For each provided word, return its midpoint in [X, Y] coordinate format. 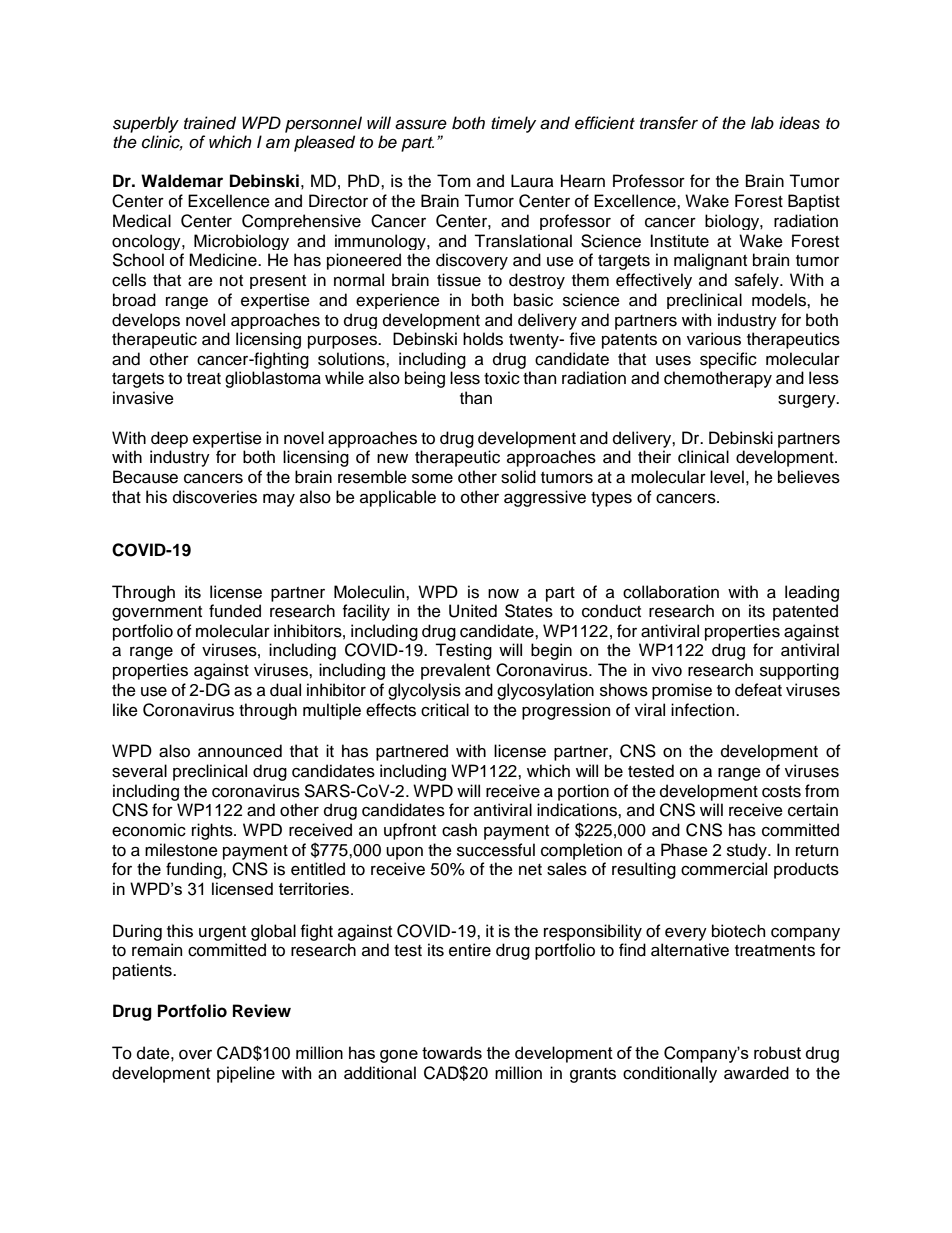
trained [210, 123]
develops [146, 321]
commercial [724, 869]
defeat [758, 690]
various [714, 339]
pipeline [246, 1074]
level [727, 477]
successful [496, 850]
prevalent [455, 671]
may [279, 500]
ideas [799, 123]
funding [195, 870]
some [432, 478]
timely [513, 124]
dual [285, 690]
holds [483, 339]
